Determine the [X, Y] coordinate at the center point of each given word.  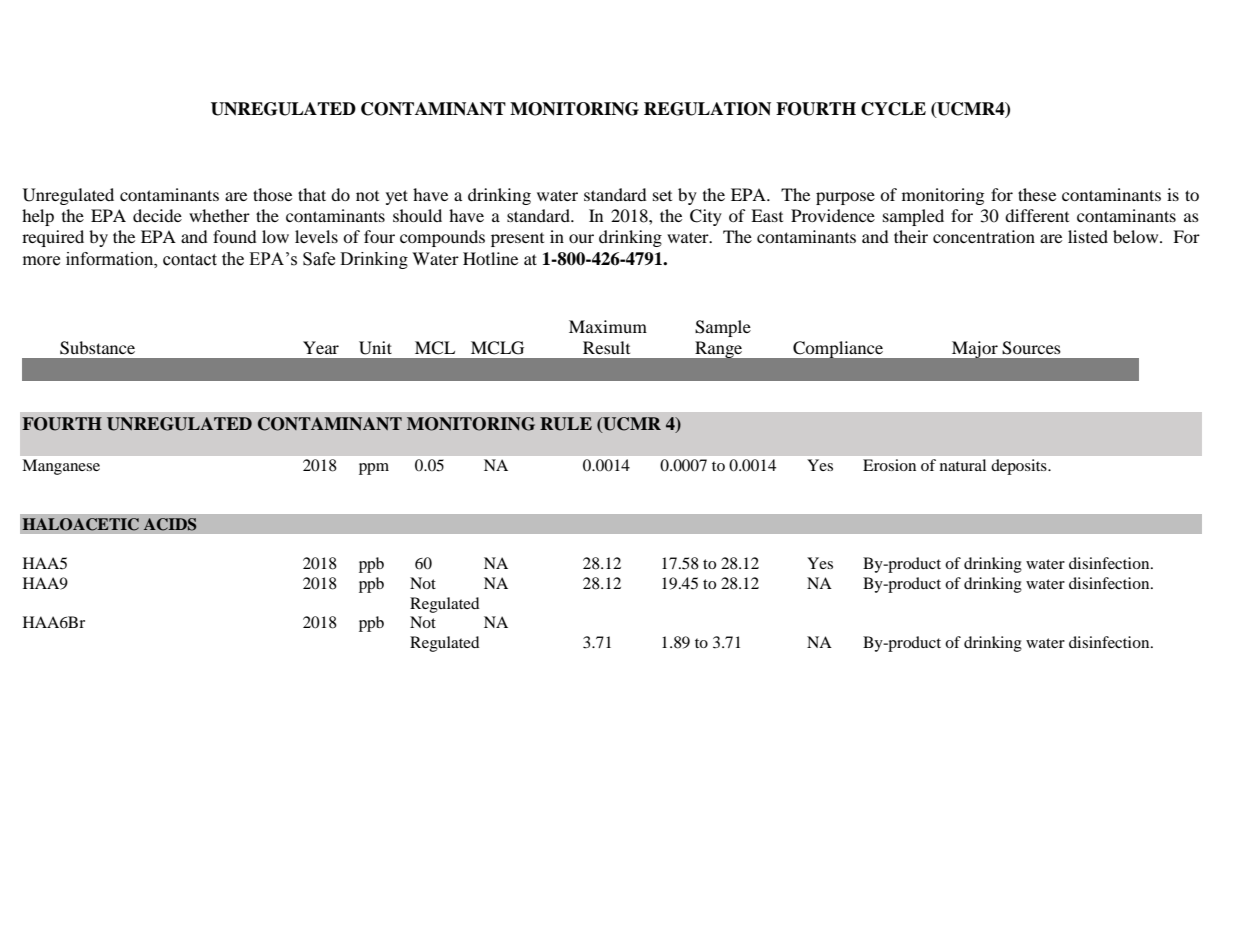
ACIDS [170, 524]
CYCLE [893, 109]
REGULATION [707, 109]
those [272, 194]
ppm [374, 469]
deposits [1020, 467]
